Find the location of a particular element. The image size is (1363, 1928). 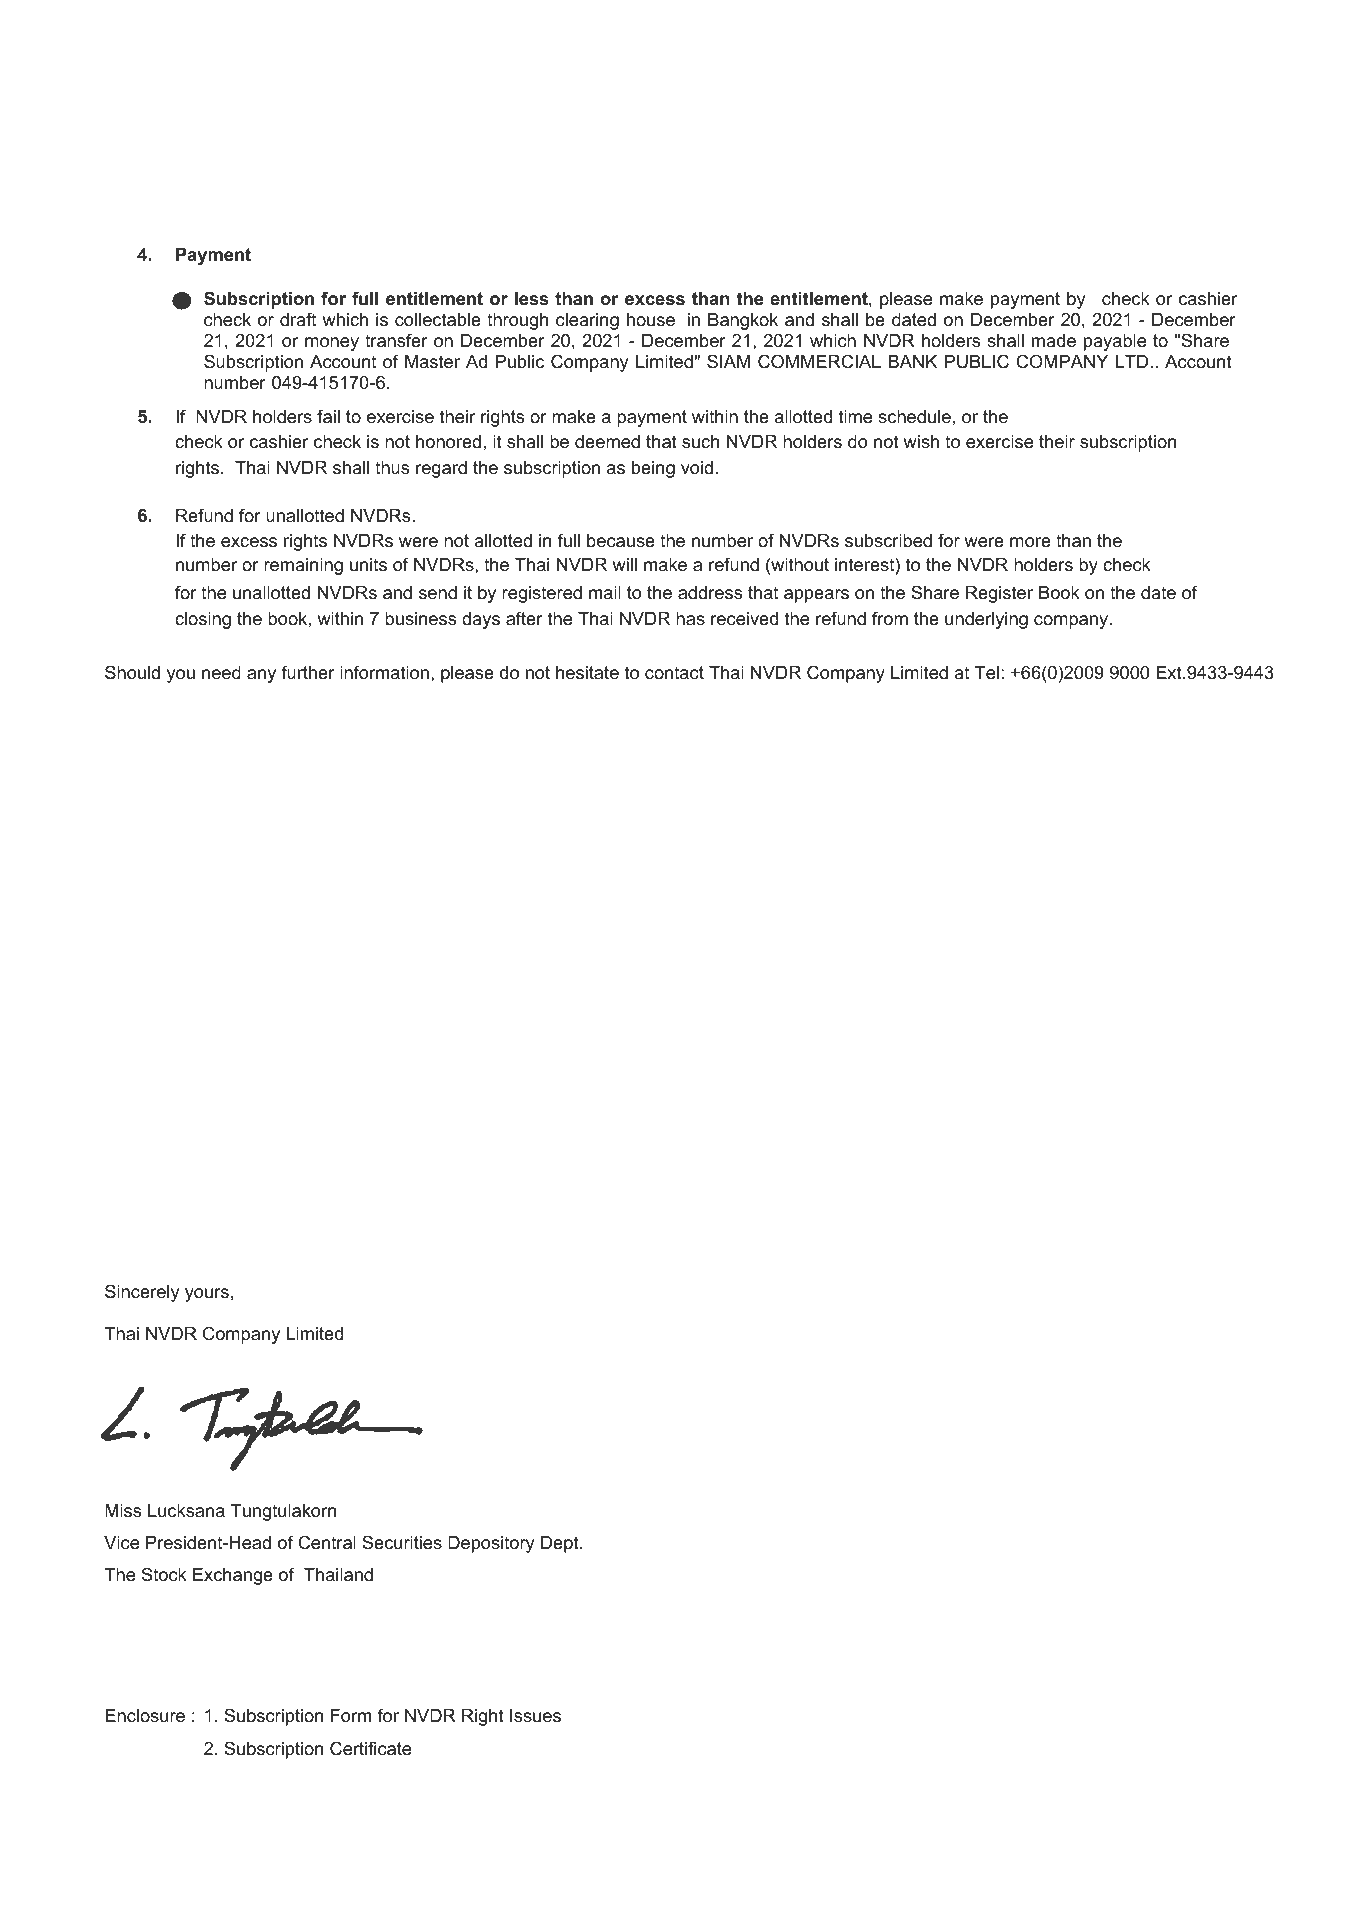

Depository is located at coordinates (491, 1544).
